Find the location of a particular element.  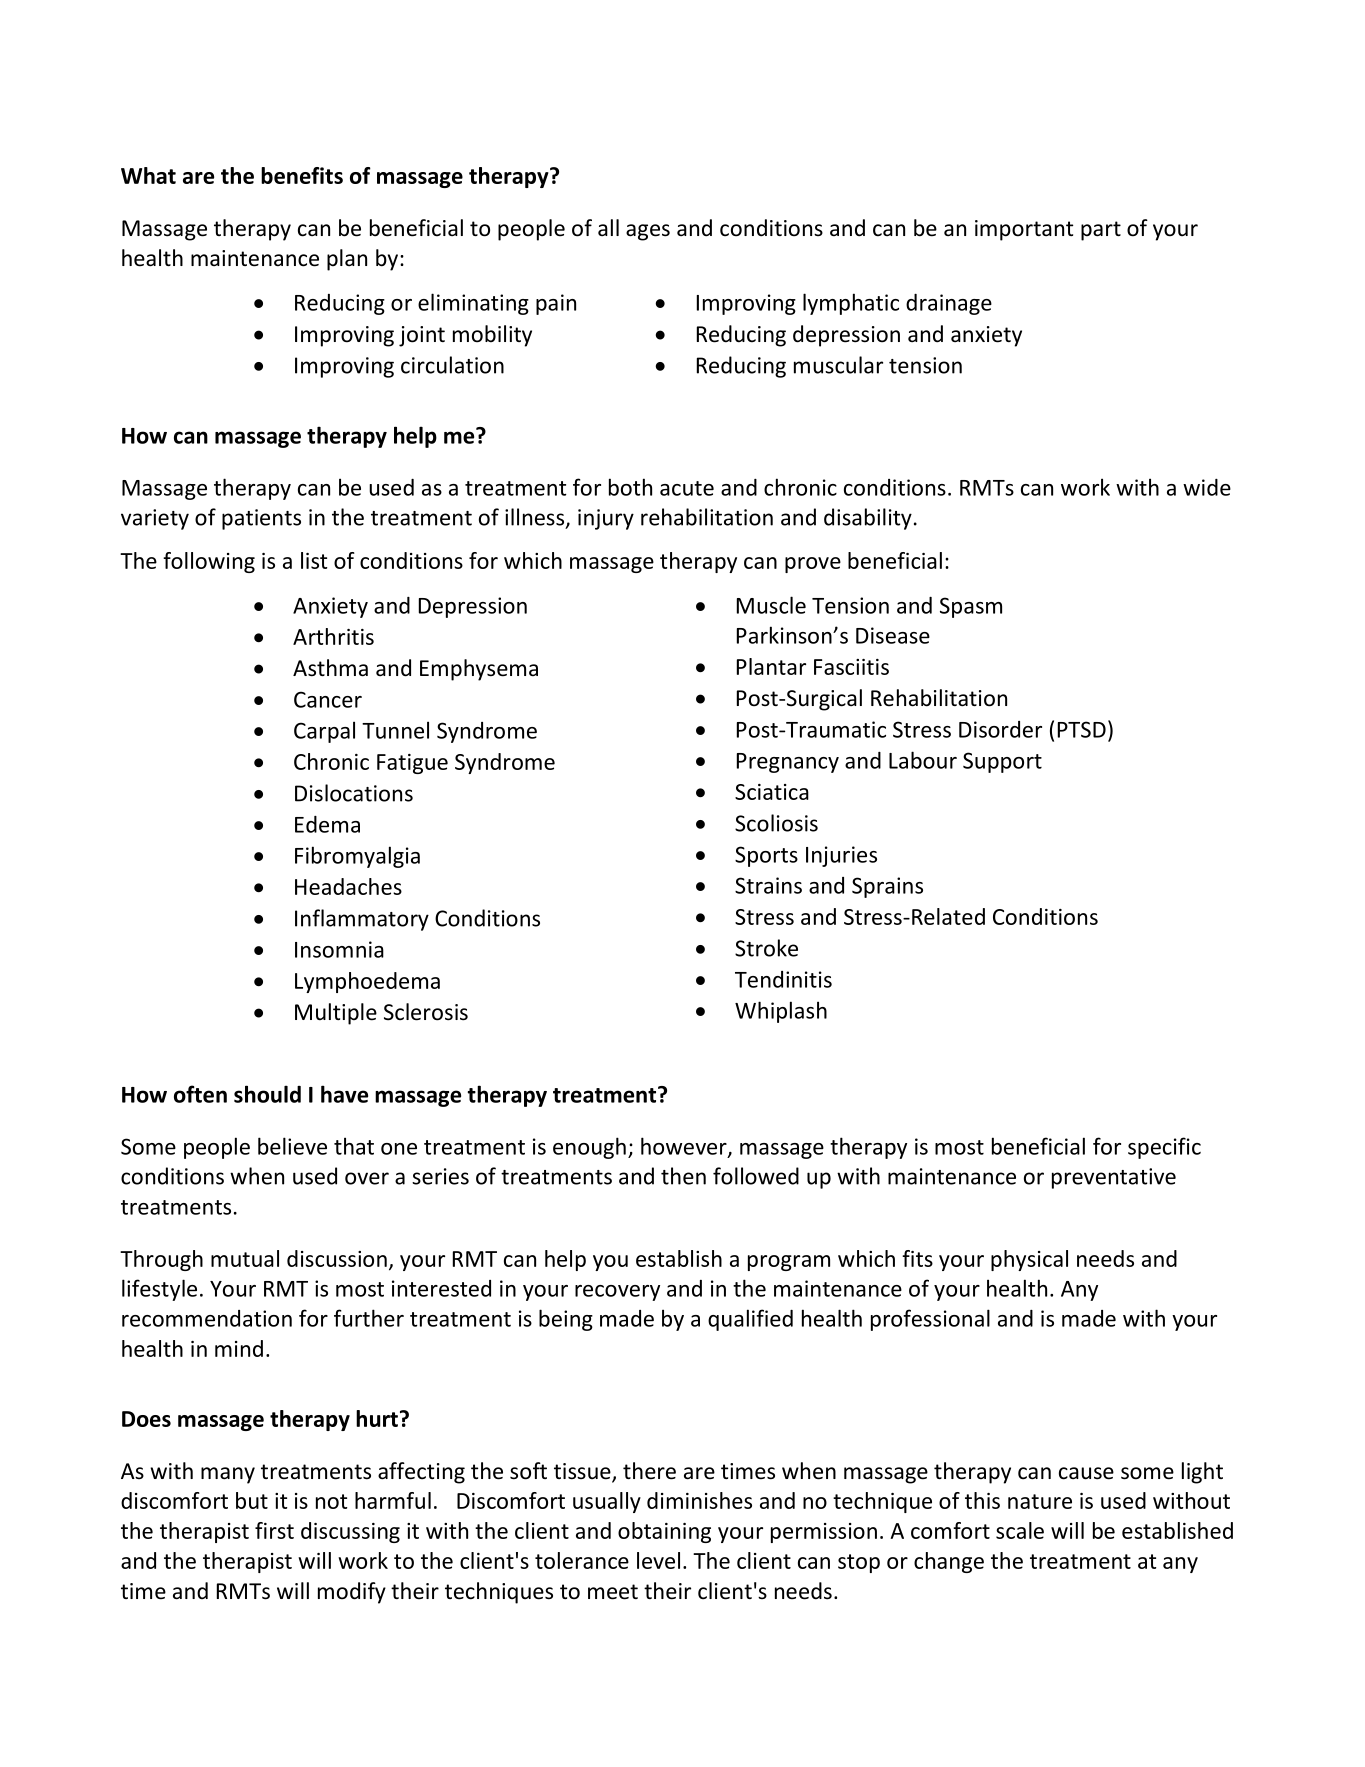

Headaches is located at coordinates (348, 886).
